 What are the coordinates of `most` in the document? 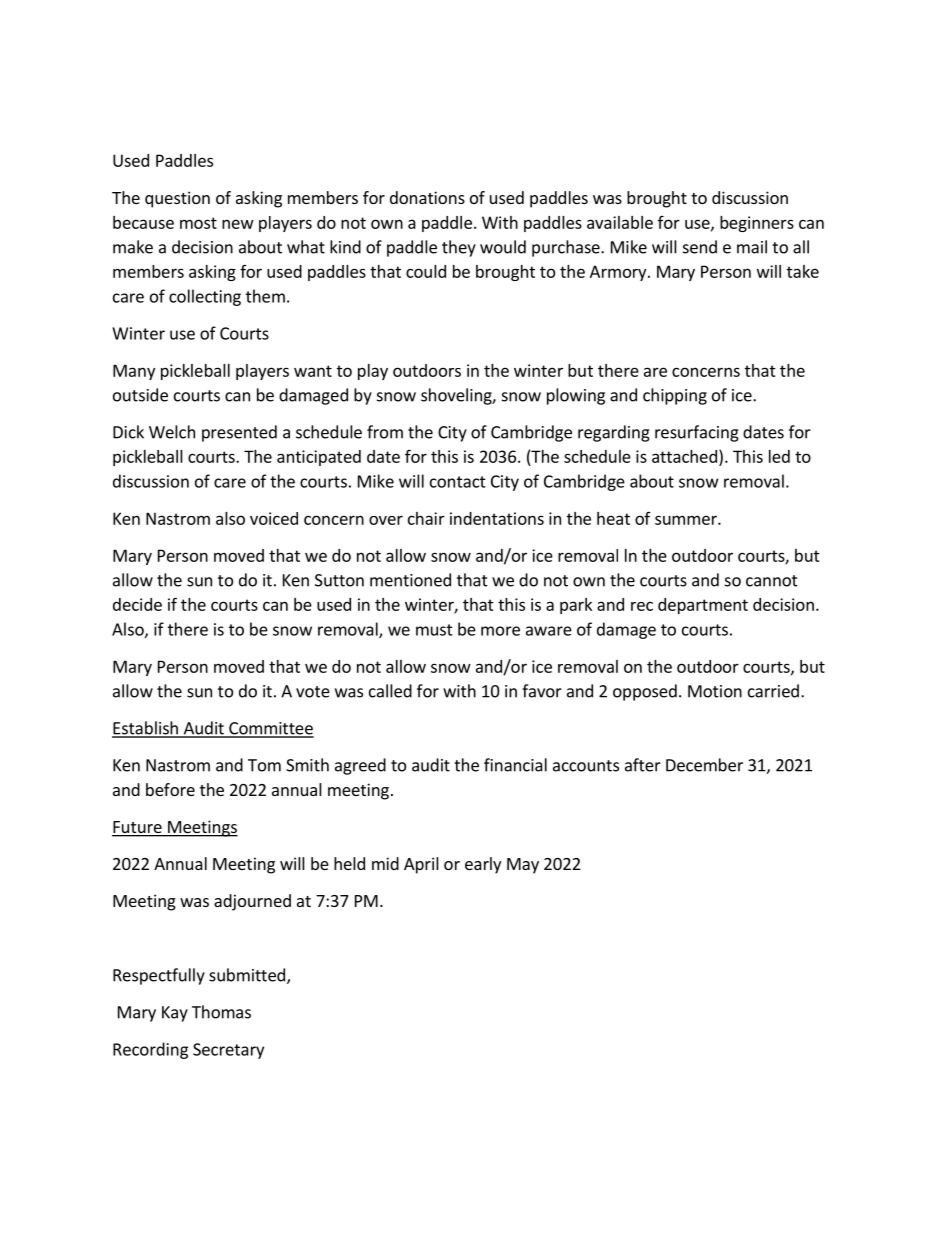 It's located at (198, 223).
